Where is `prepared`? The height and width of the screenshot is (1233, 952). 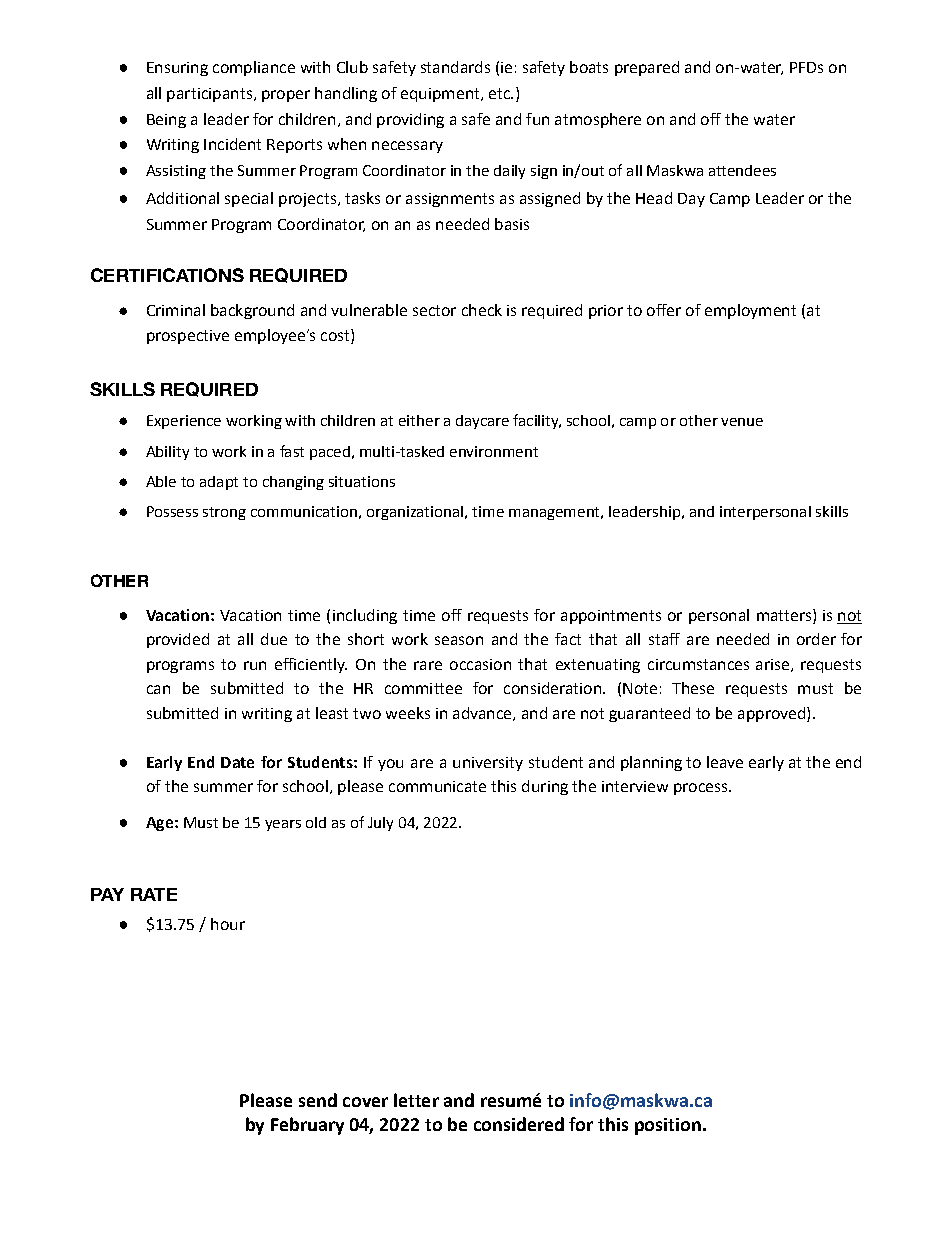
prepared is located at coordinates (647, 68).
